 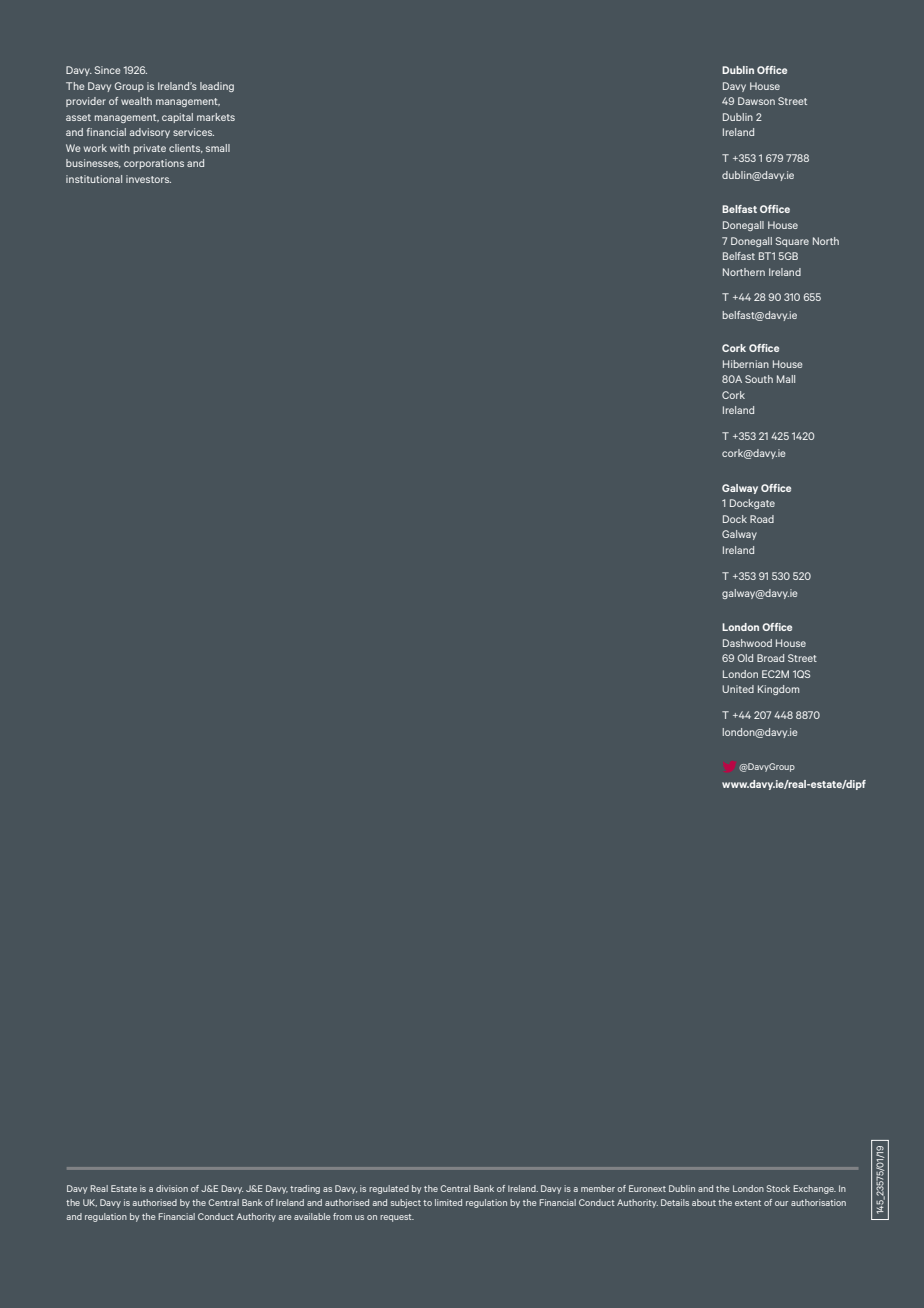 What do you see at coordinates (217, 87) in the screenshot?
I see `leading` at bounding box center [217, 87].
